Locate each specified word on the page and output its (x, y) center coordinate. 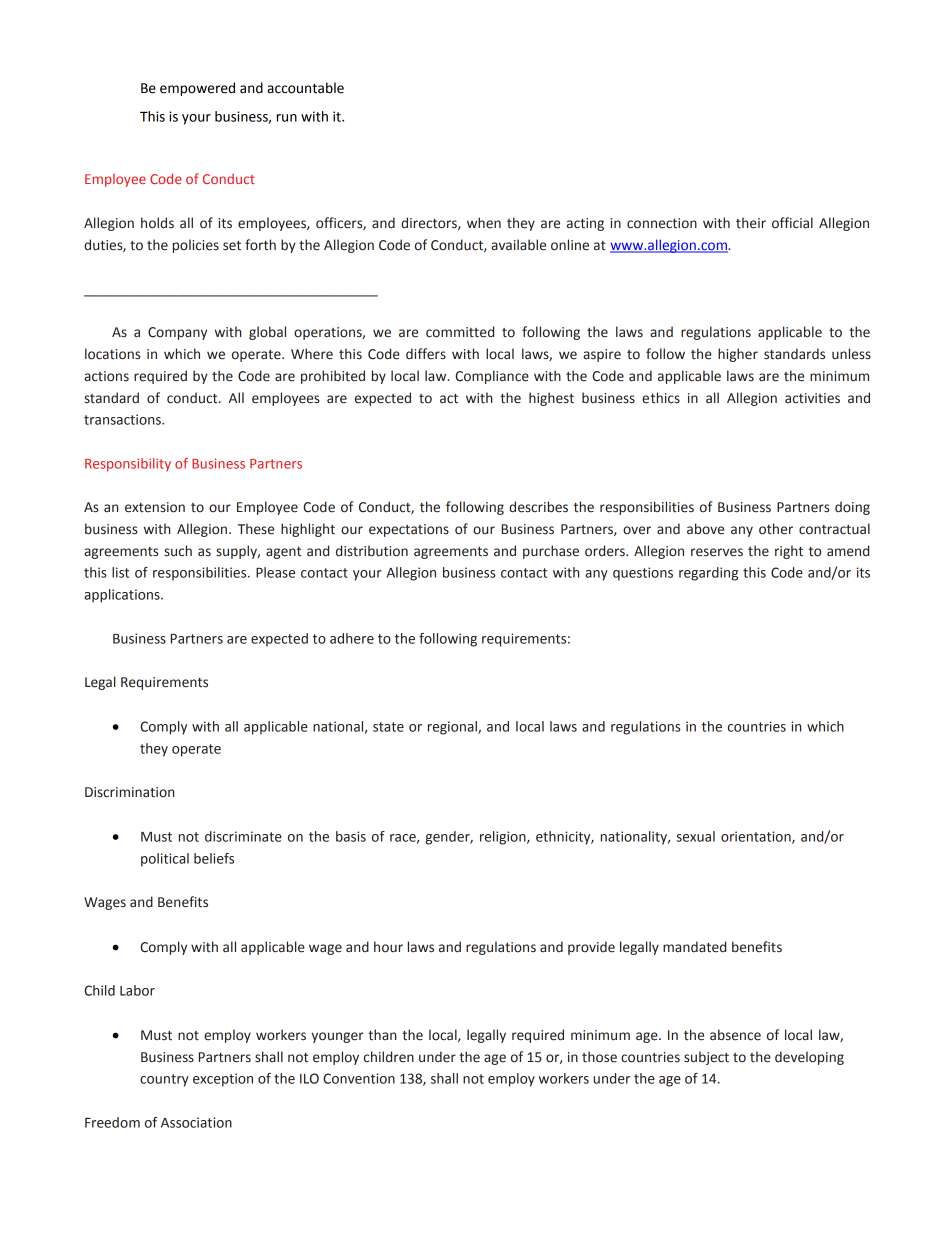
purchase (551, 552)
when (484, 223)
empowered (197, 89)
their (751, 223)
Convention (359, 1078)
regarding (708, 574)
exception (223, 1080)
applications (123, 596)
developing (809, 1058)
